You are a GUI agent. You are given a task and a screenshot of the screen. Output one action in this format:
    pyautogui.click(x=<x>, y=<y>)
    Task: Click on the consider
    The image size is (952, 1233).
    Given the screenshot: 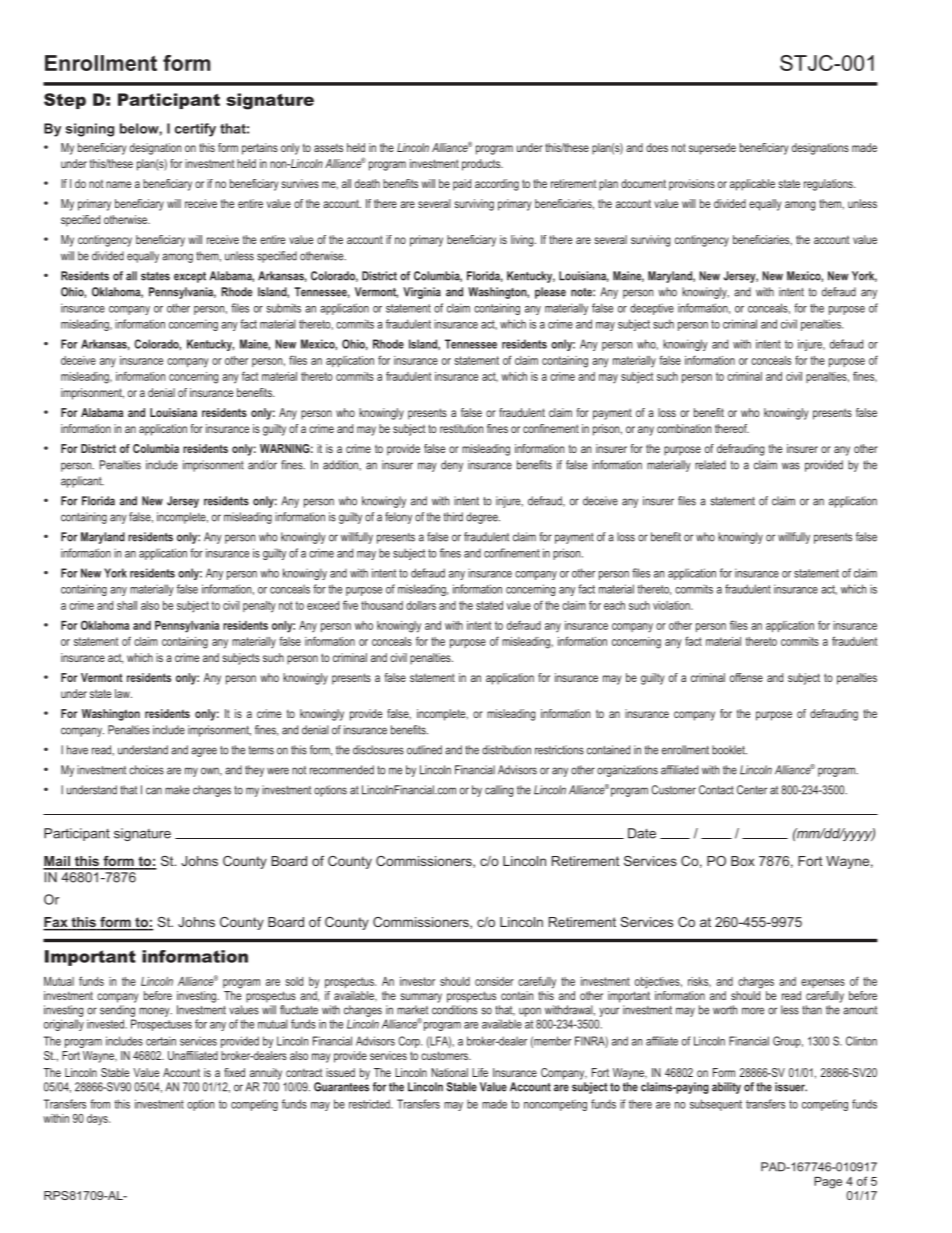 What is the action you would take?
    pyautogui.click(x=494, y=981)
